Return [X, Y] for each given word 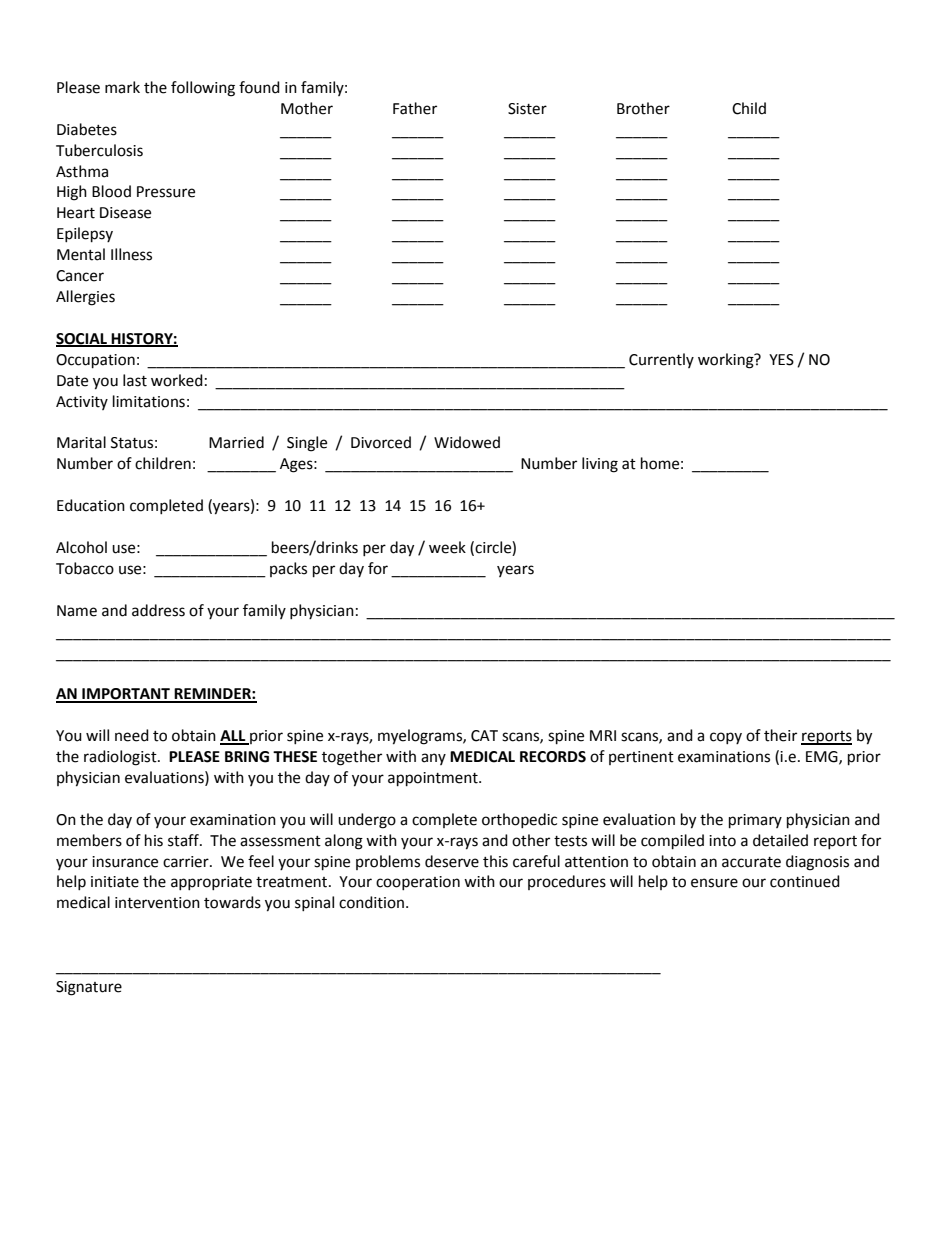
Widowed [467, 442]
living [600, 465]
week [447, 547]
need [132, 735]
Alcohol [81, 547]
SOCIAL [82, 340]
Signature [89, 988]
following [203, 89]
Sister [527, 109]
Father [415, 108]
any [433, 759]
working [727, 361]
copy [726, 738]
